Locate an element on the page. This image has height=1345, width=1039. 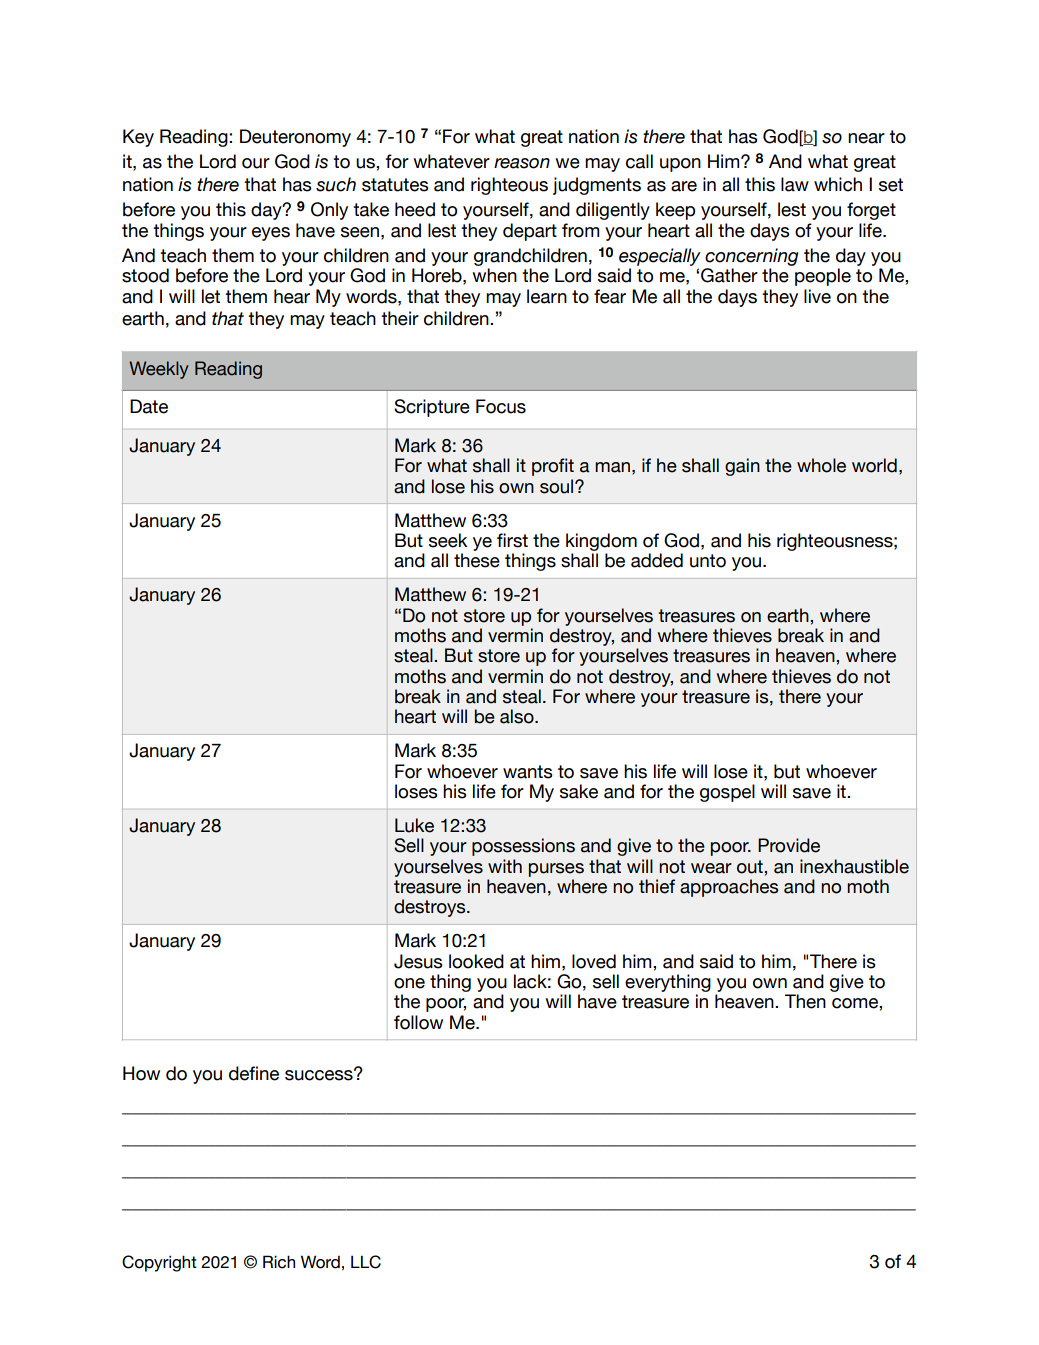
Rich is located at coordinates (279, 1262).
